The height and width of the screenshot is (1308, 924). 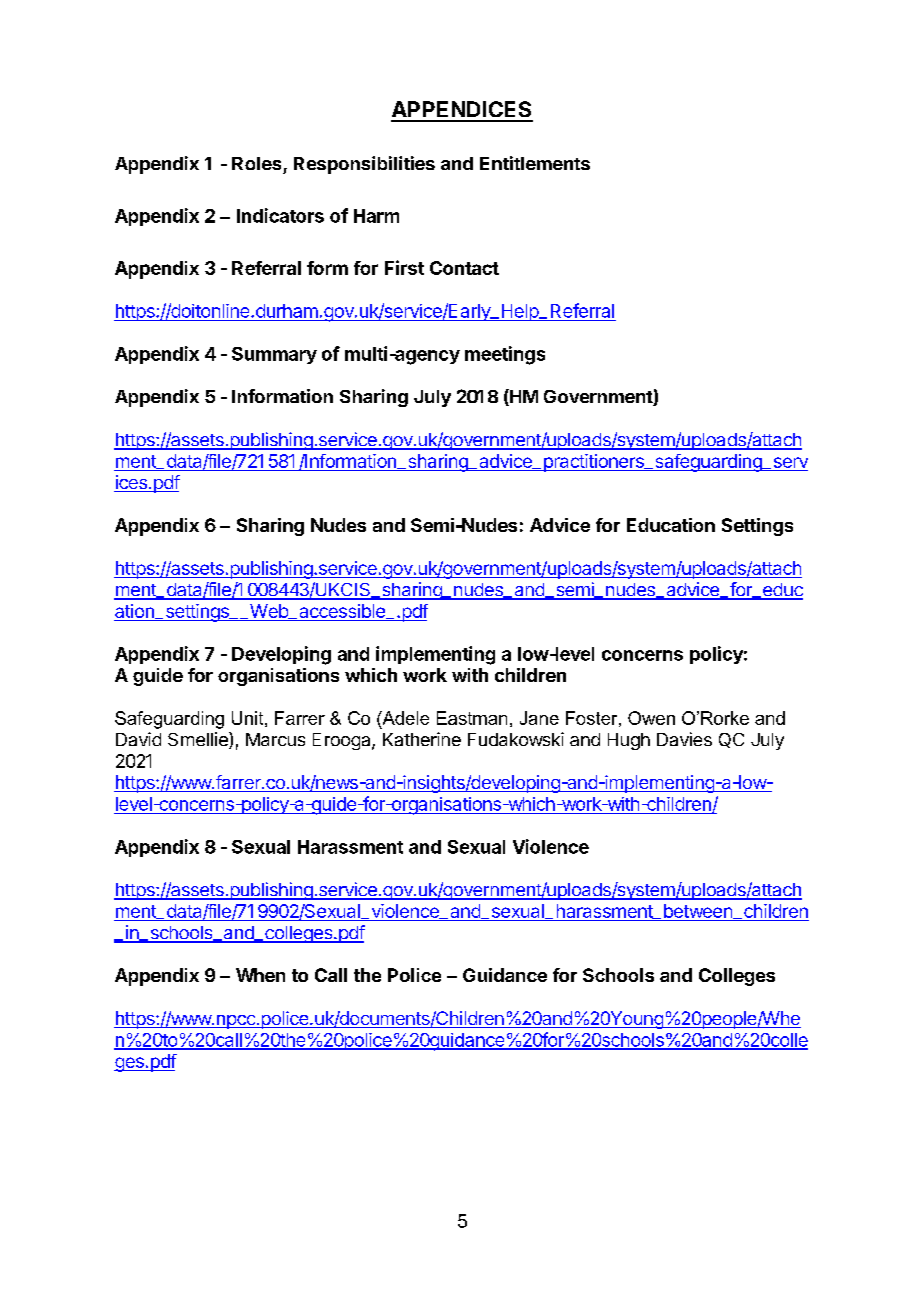 What do you see at coordinates (138, 739) in the screenshot?
I see `David` at bounding box center [138, 739].
